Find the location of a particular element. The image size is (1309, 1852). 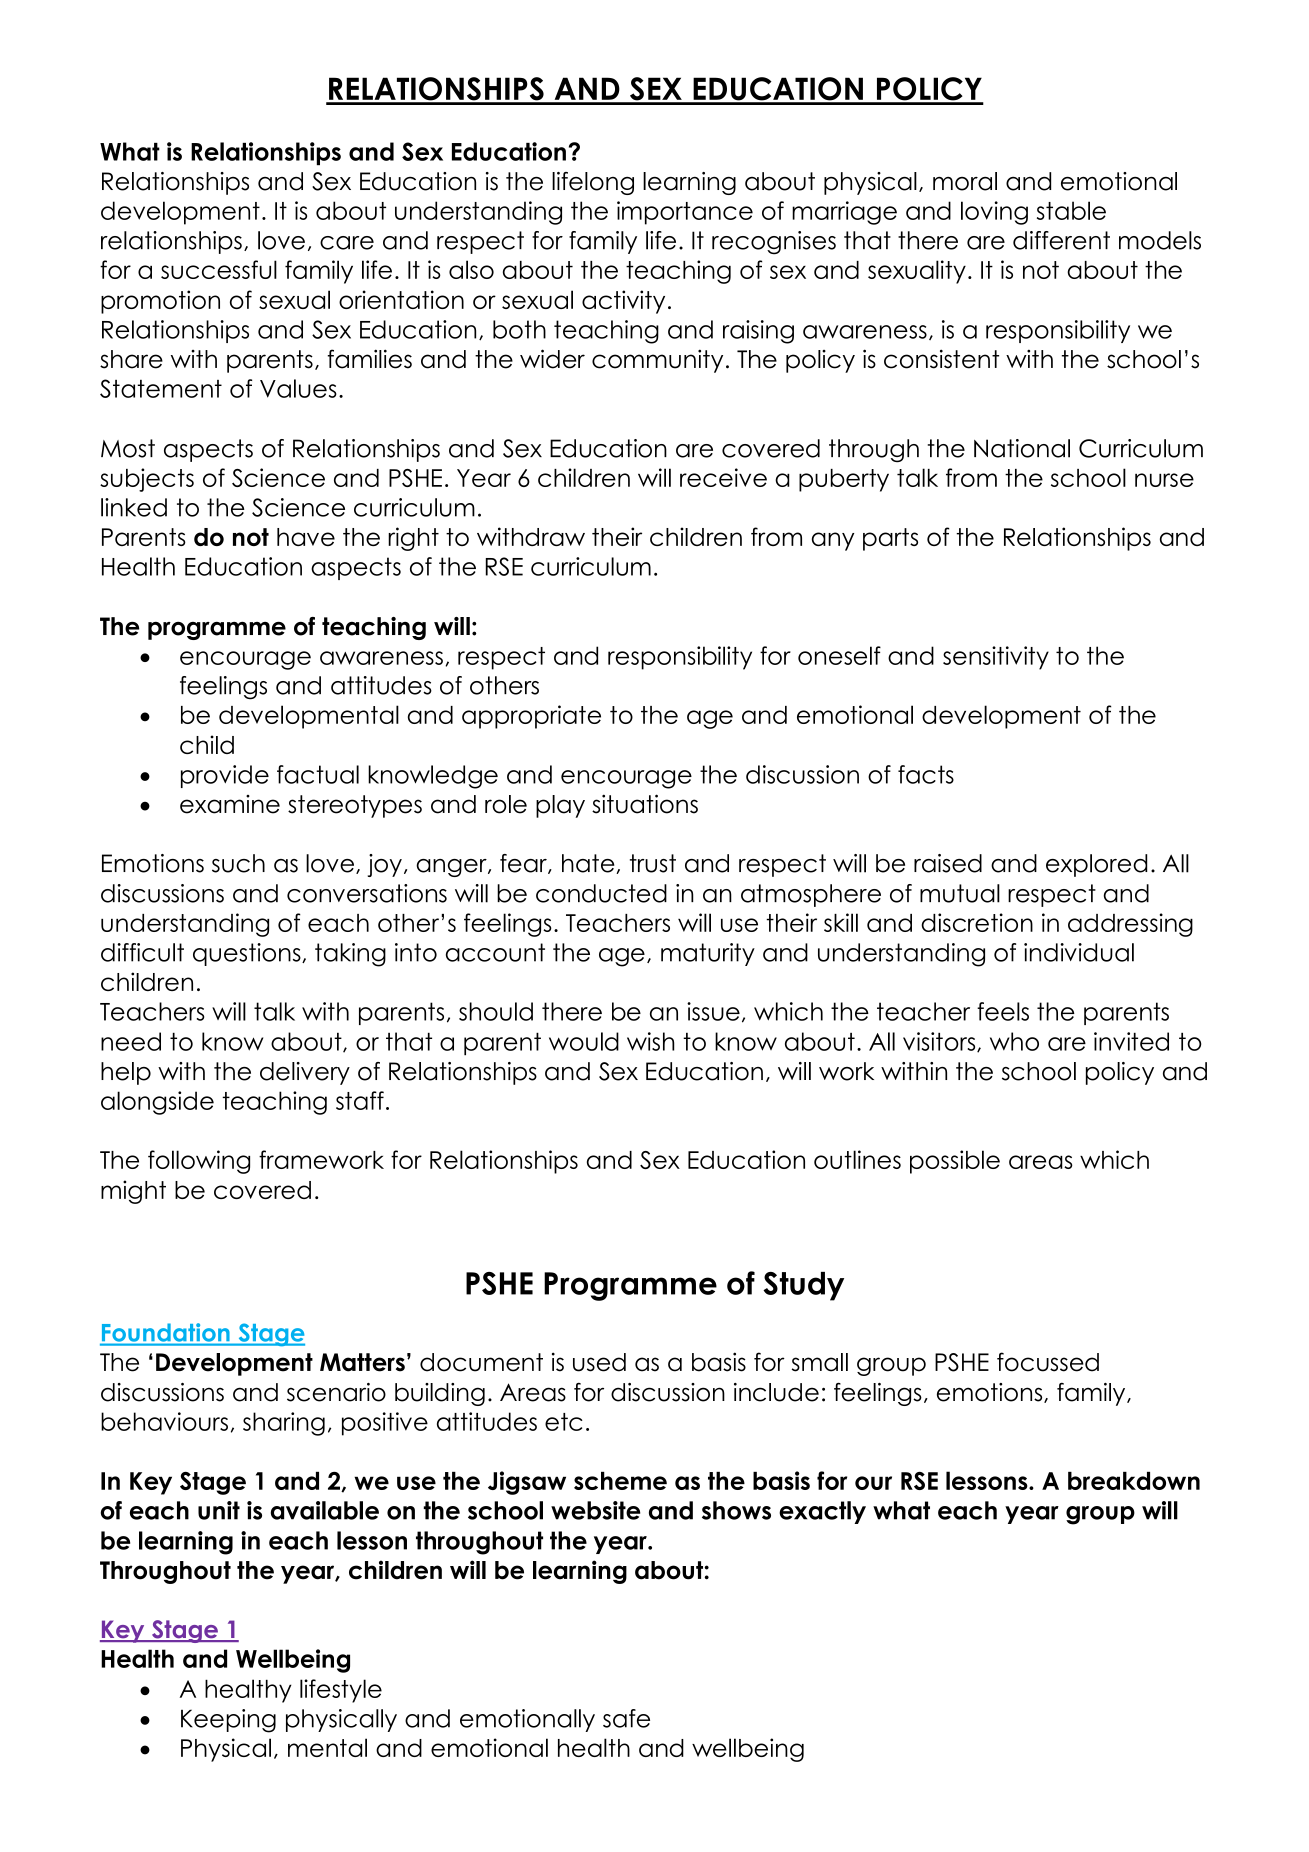

Keeping is located at coordinates (228, 1721).
